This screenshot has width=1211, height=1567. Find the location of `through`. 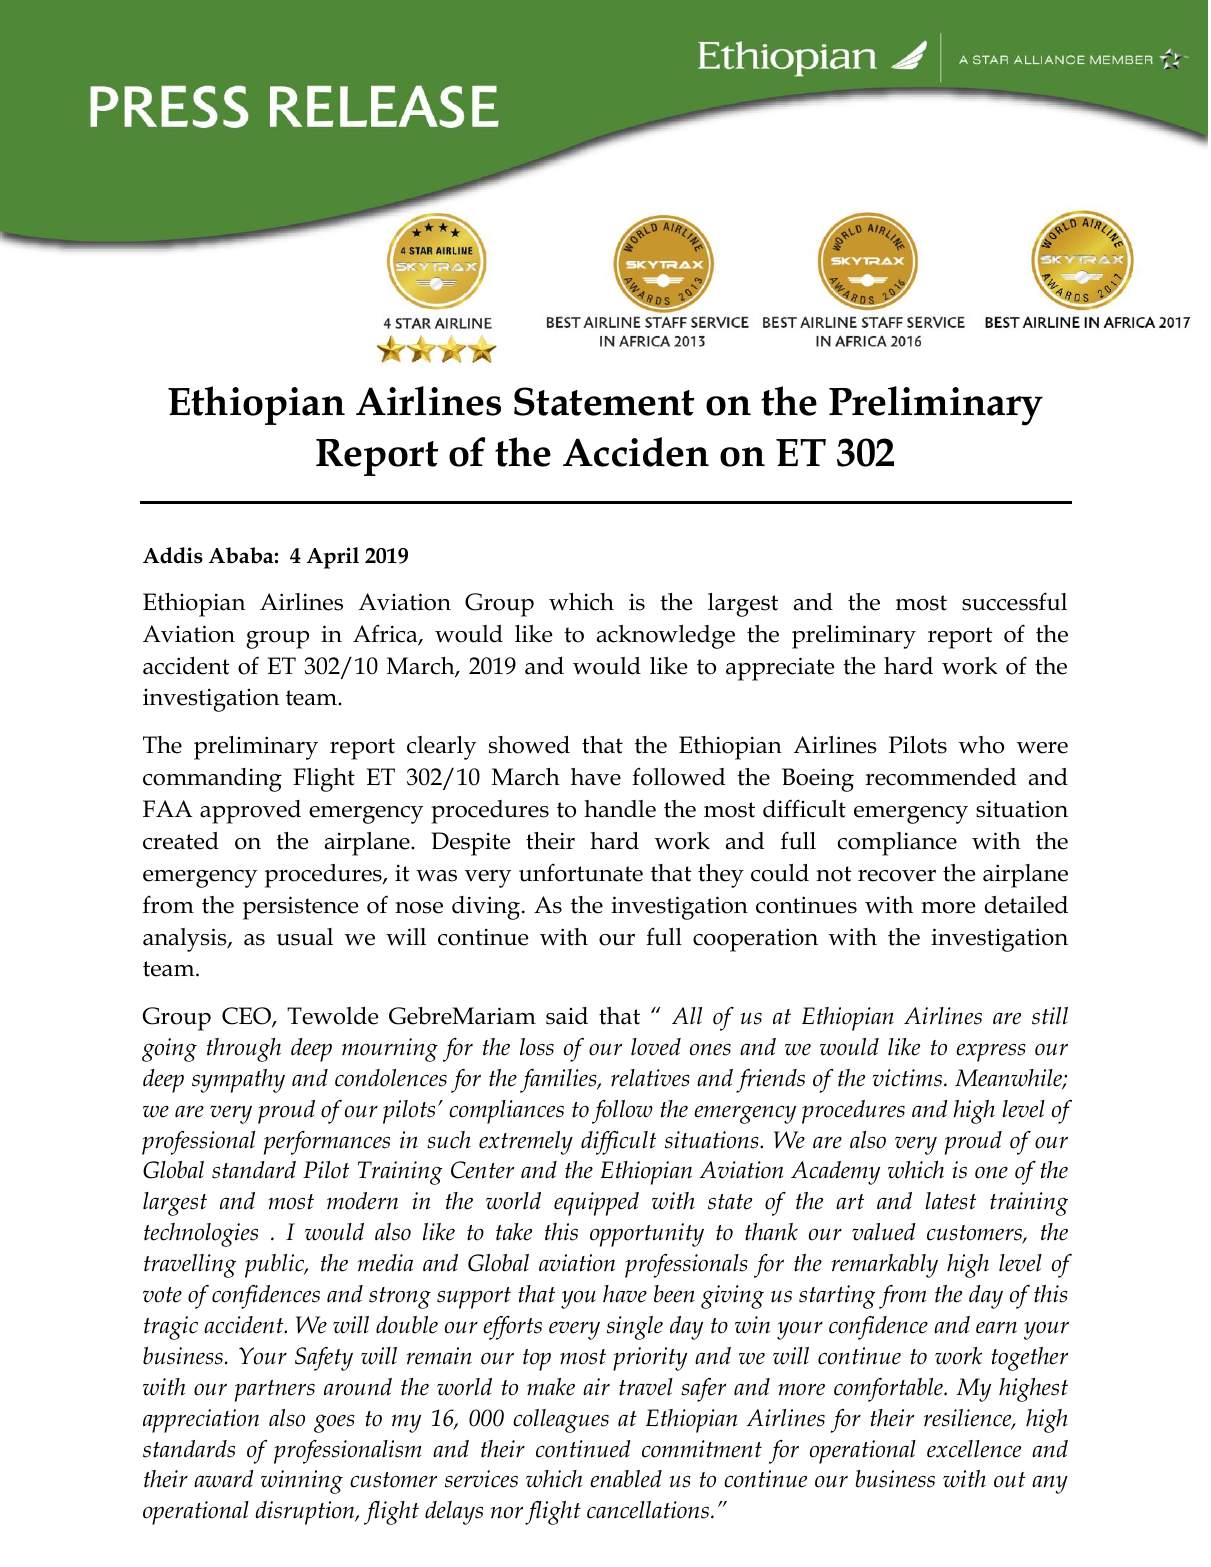

through is located at coordinates (244, 1050).
